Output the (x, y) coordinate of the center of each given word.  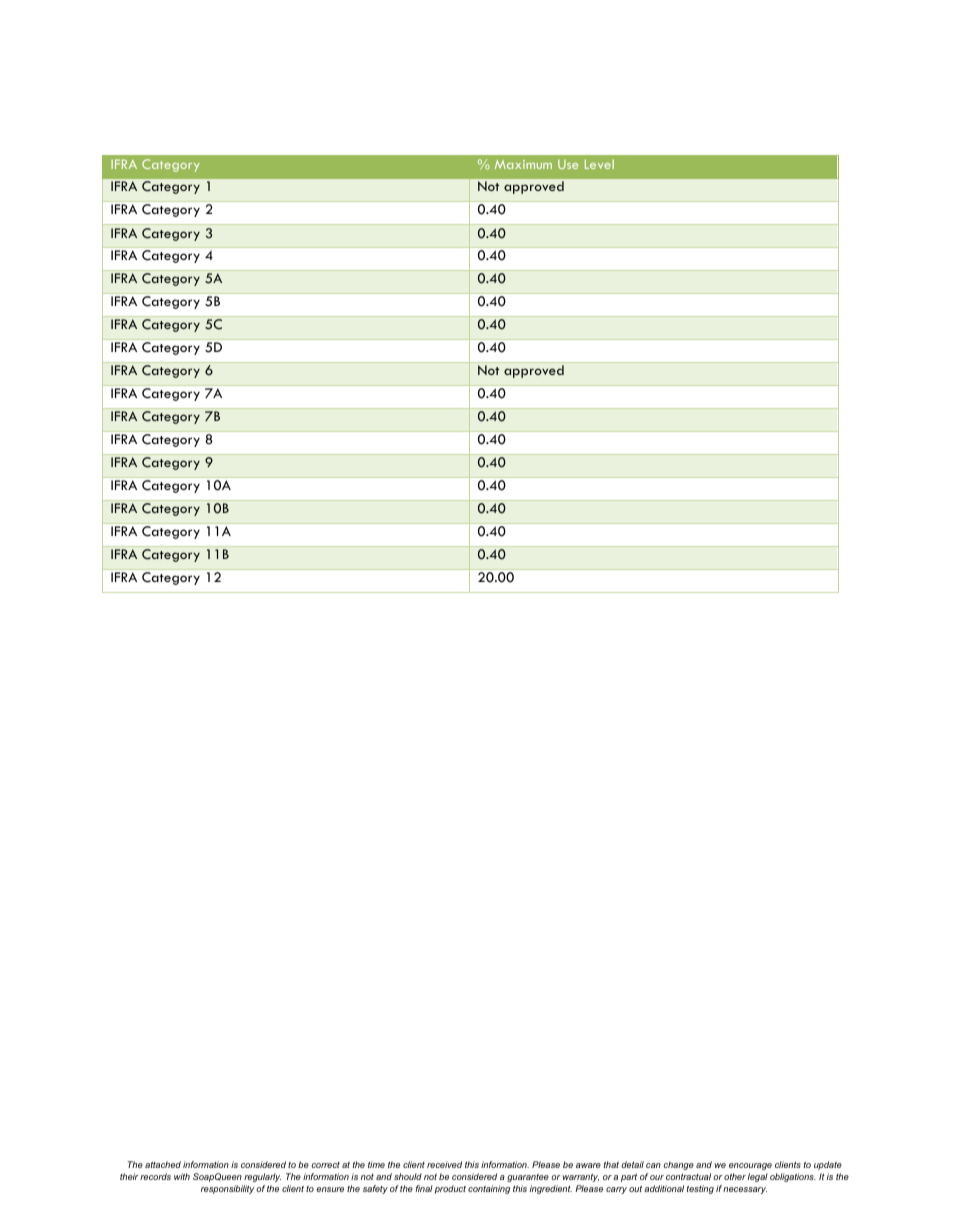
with (182, 1176)
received (444, 1164)
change (679, 1165)
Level (599, 164)
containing (489, 1189)
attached (163, 1164)
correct (326, 1165)
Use (568, 164)
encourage (750, 1166)
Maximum (523, 164)
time (376, 1164)
